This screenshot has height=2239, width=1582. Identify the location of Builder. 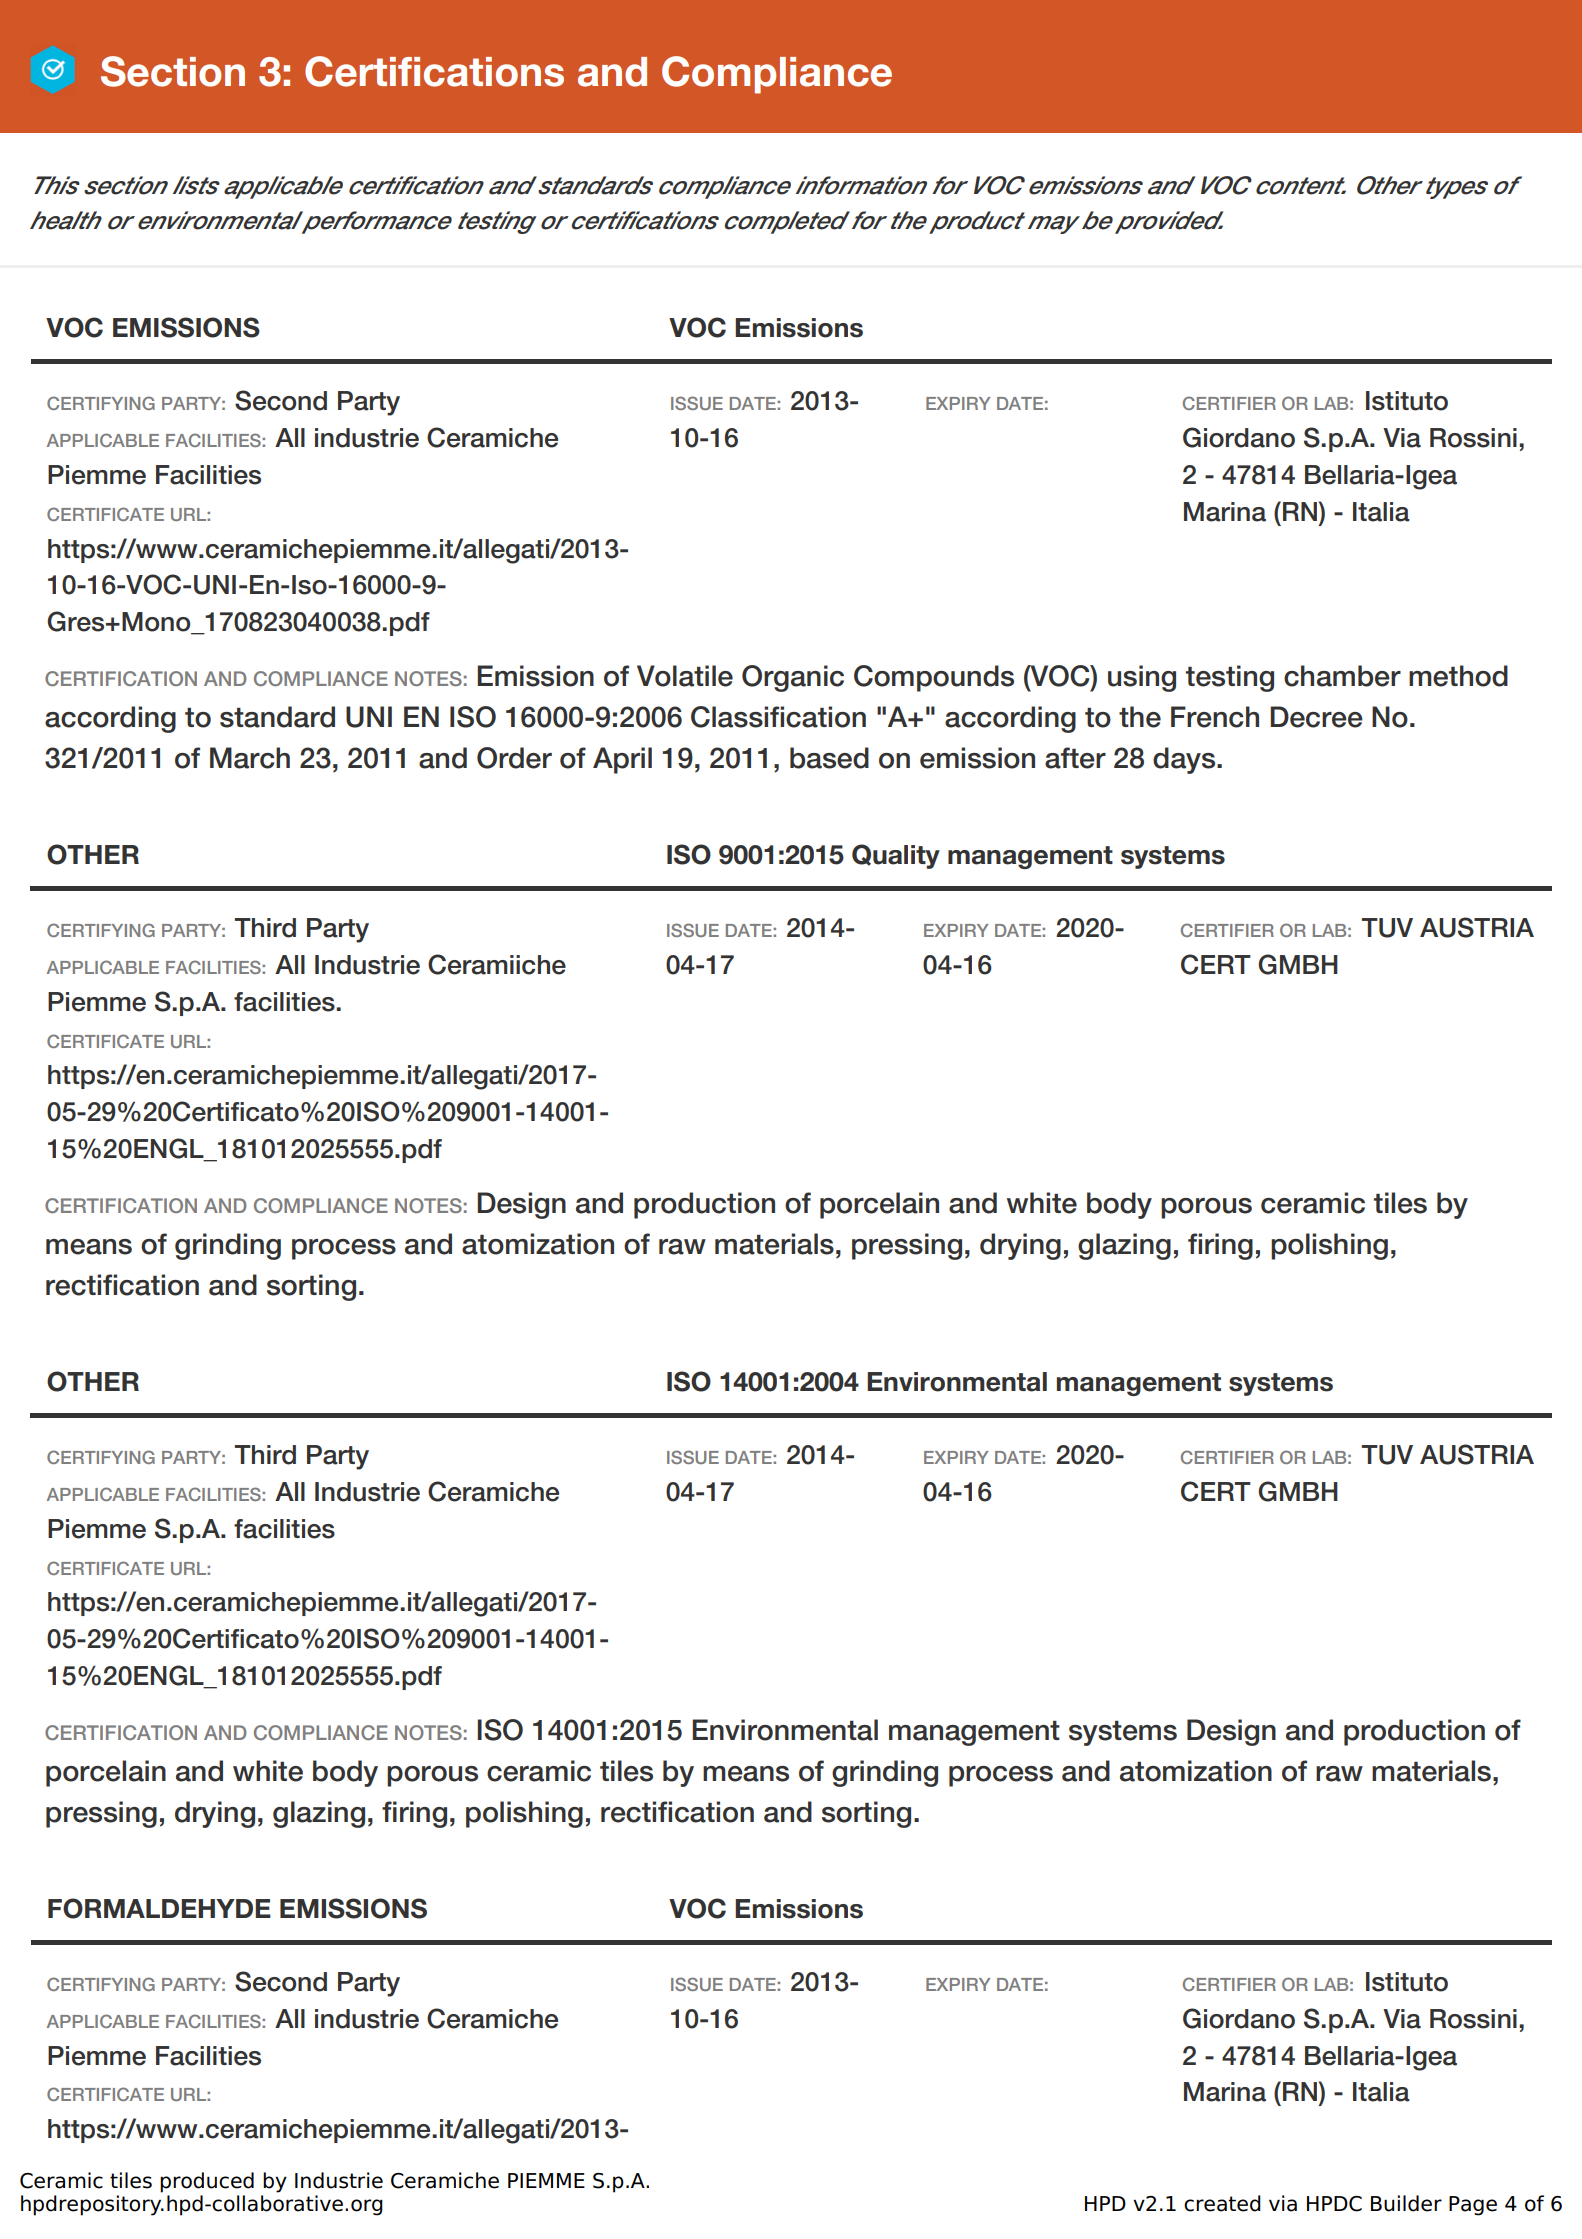
(1406, 2203).
